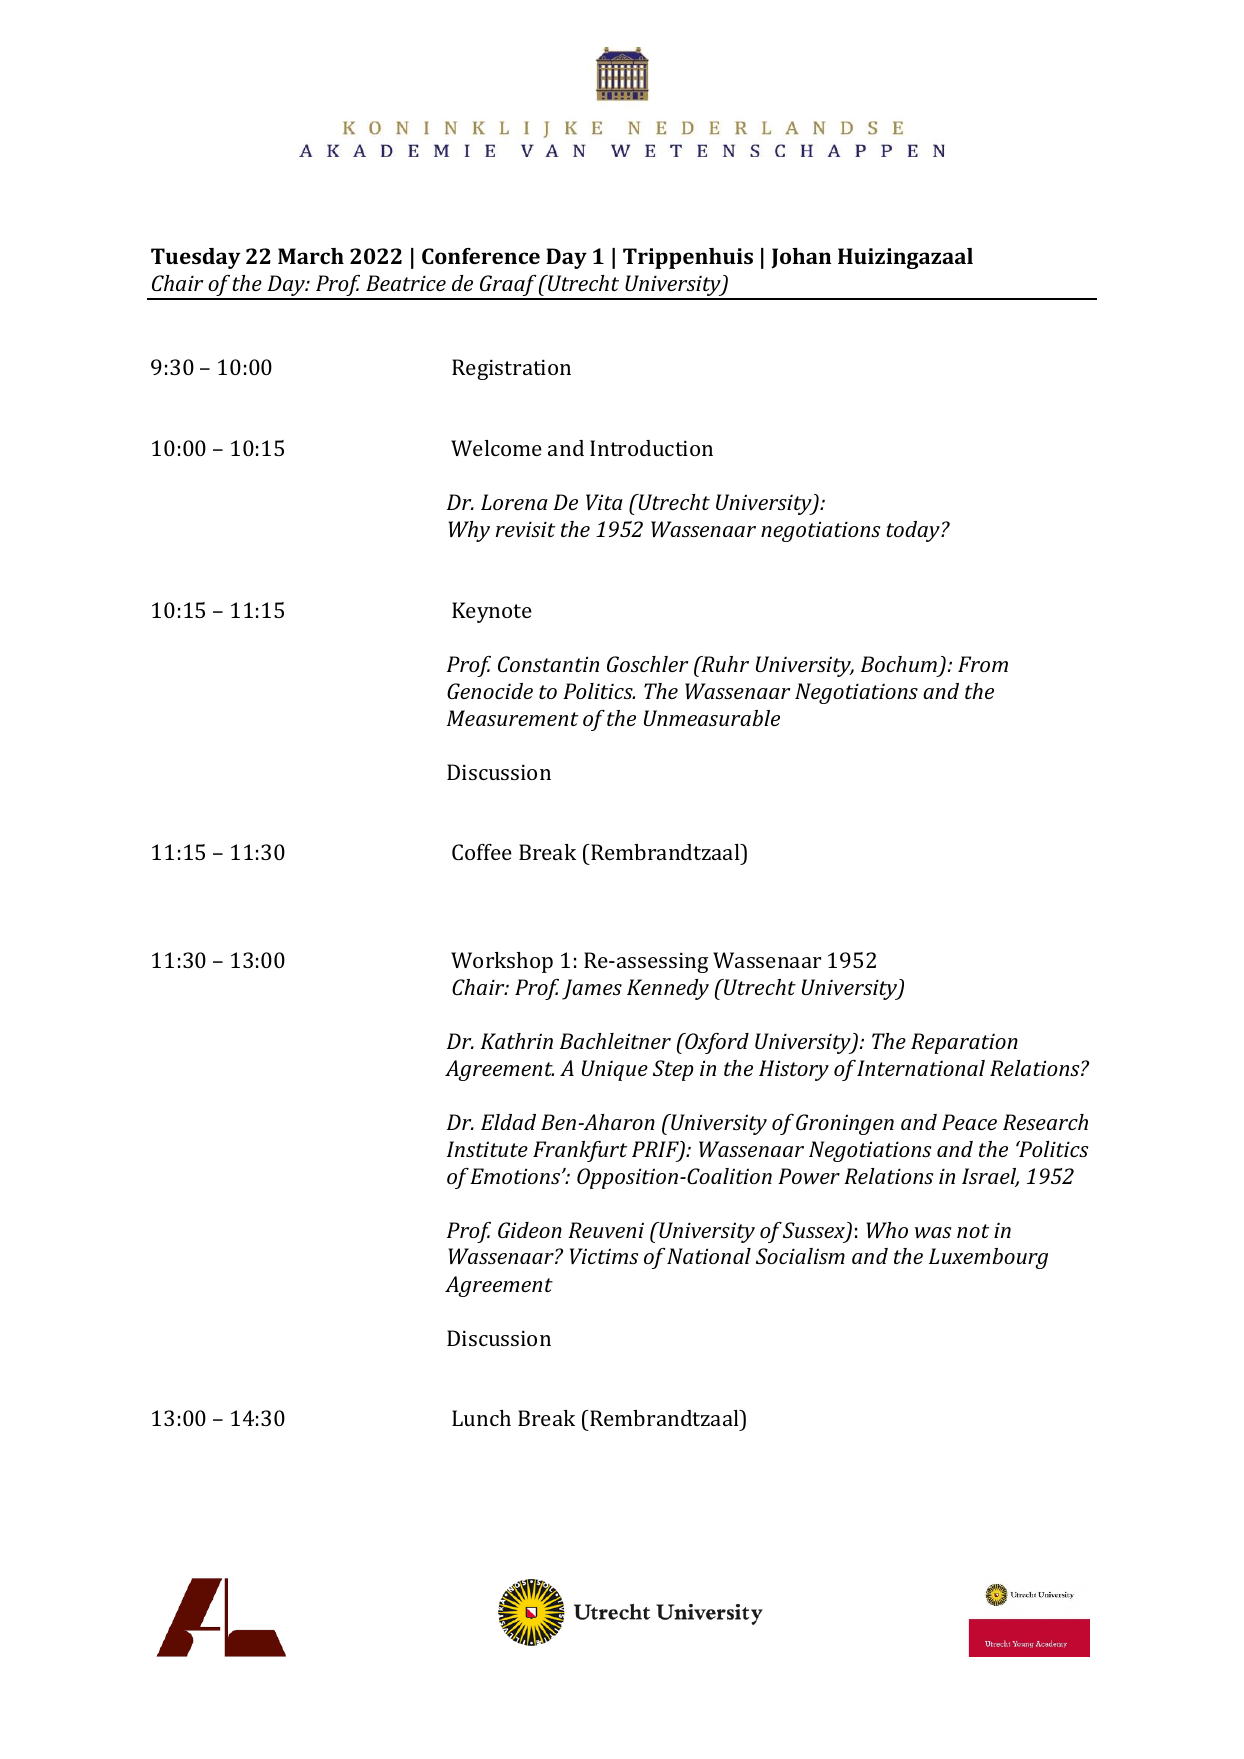 This document has width=1244, height=1759. I want to click on Measurement, so click(512, 718).
